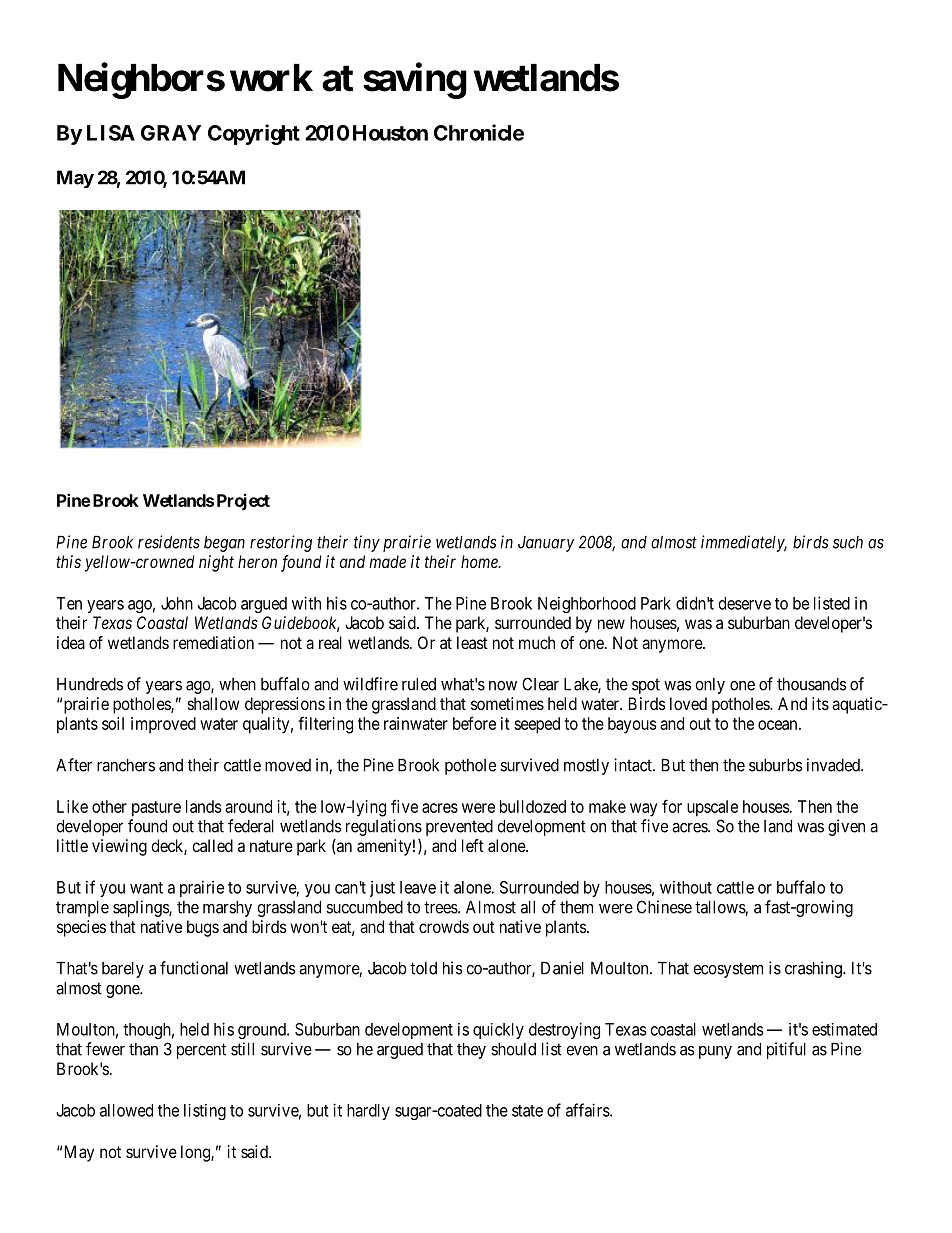  Describe the element at coordinates (390, 133) in the screenshot. I see `Houston` at that location.
